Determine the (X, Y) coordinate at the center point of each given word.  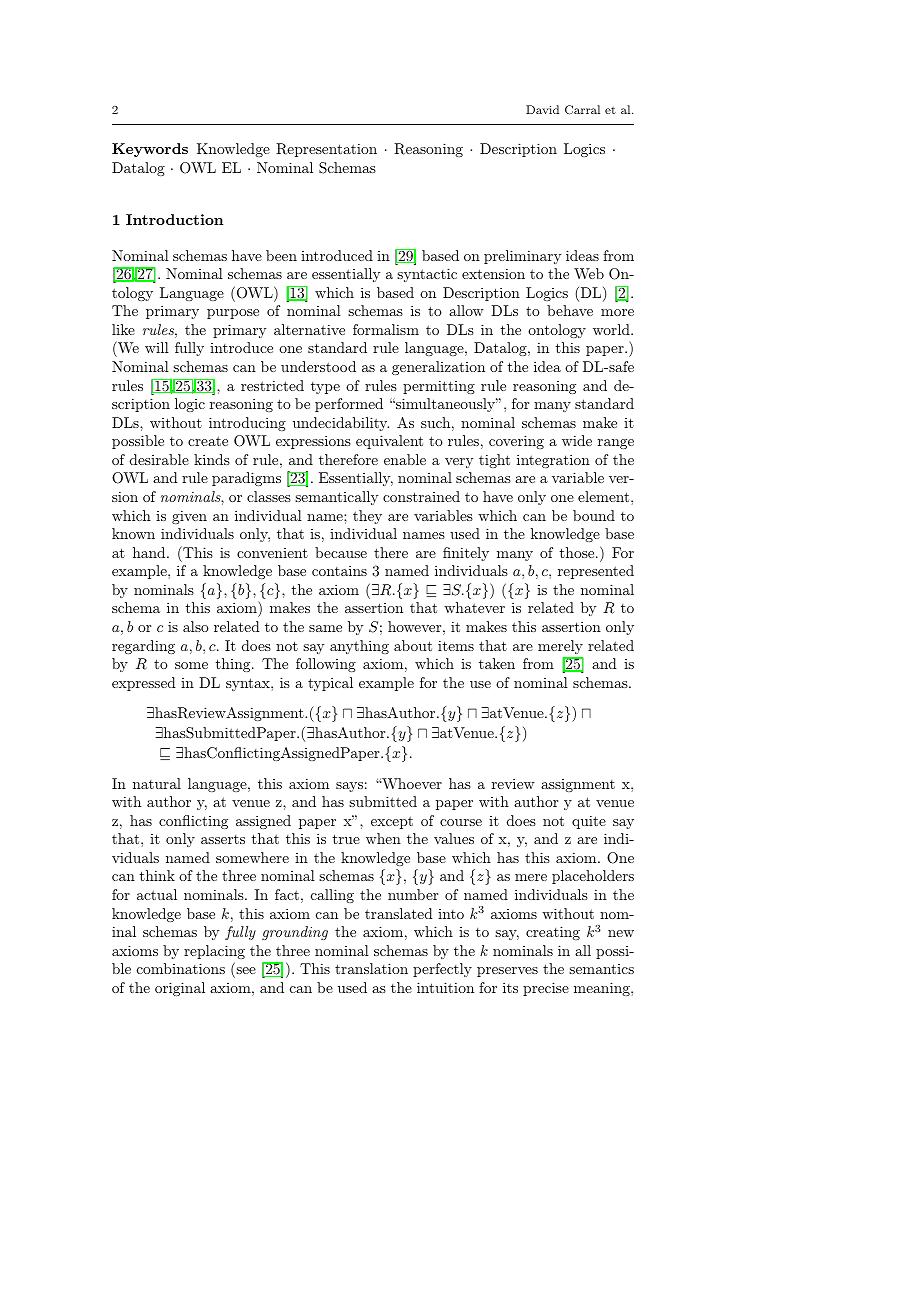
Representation (326, 150)
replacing (214, 952)
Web (589, 273)
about (413, 645)
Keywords (150, 150)
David (542, 109)
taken (497, 663)
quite (589, 822)
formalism (386, 329)
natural (157, 783)
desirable (159, 459)
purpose (233, 314)
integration (553, 461)
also (196, 626)
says (349, 787)
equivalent (389, 442)
